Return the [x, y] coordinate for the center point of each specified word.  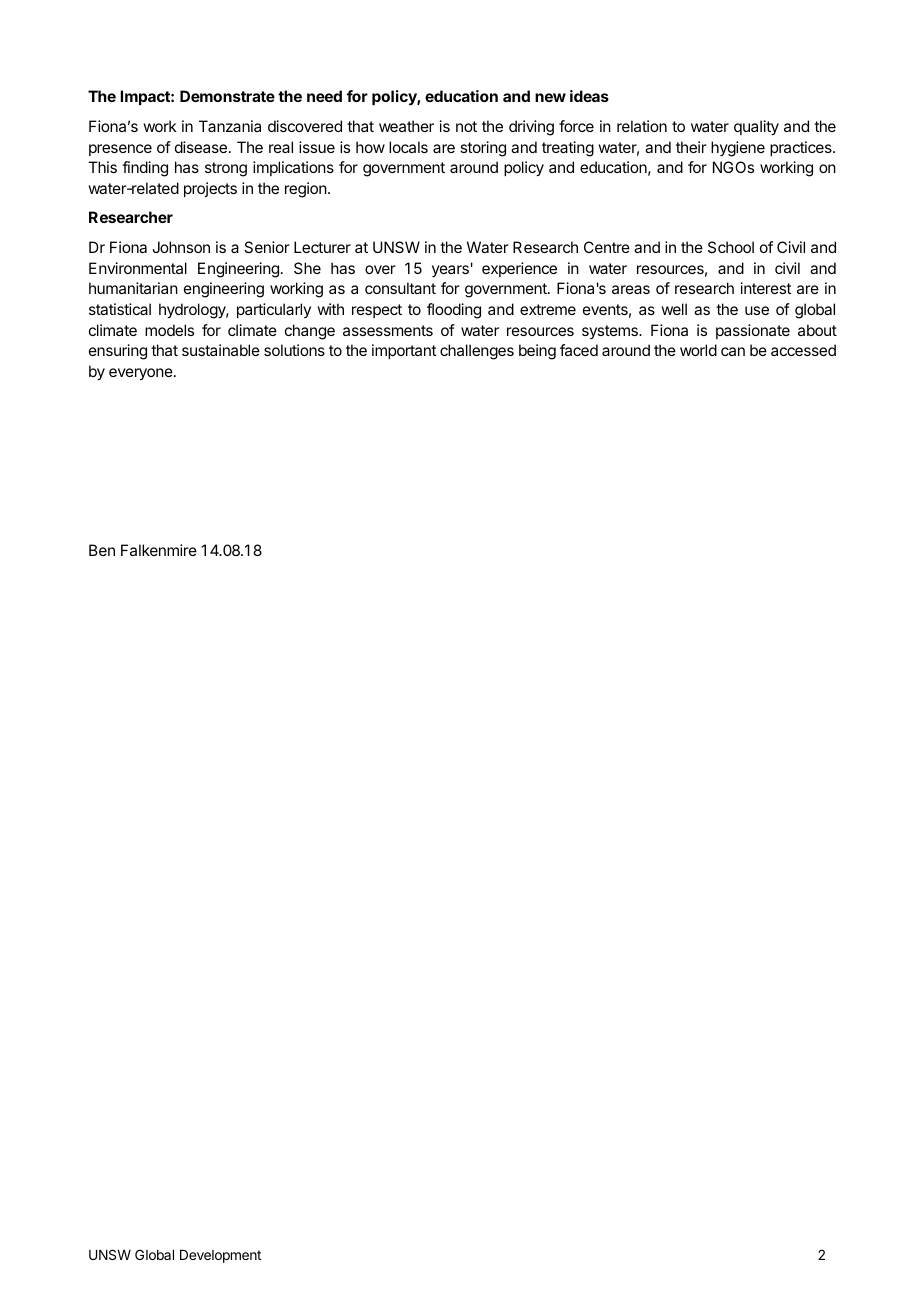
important [404, 351]
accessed [803, 350]
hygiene [738, 149]
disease [201, 147]
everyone [141, 374]
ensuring [118, 352]
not [466, 126]
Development [220, 1256]
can [733, 351]
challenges [477, 352]
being [537, 352]
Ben [102, 550]
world [698, 350]
